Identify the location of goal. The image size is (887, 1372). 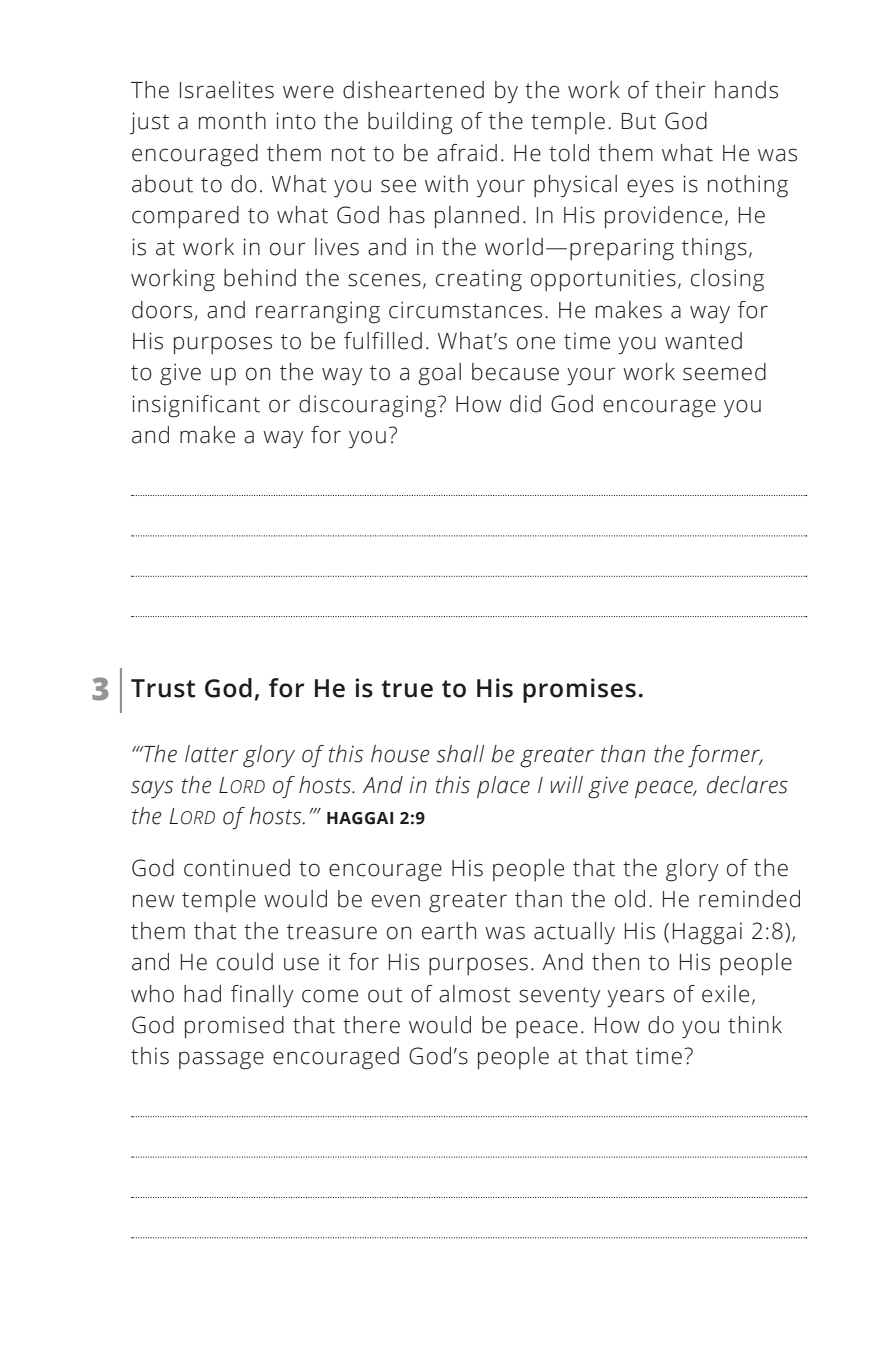
(439, 374).
